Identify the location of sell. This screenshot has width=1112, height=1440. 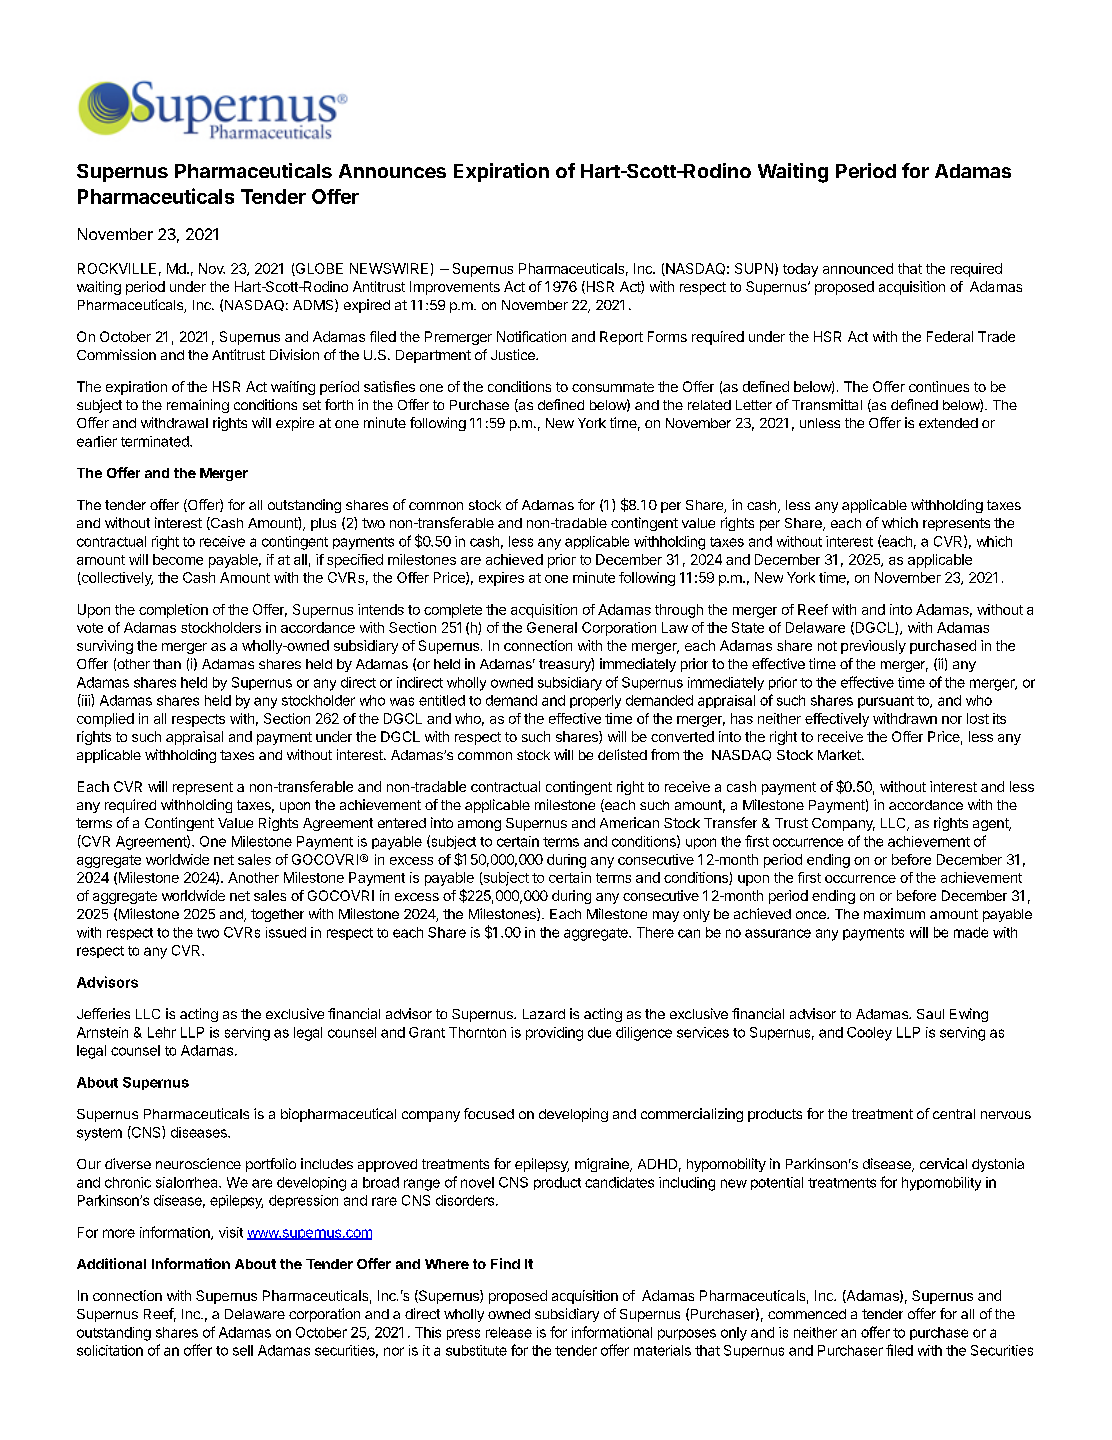
(243, 1350).
